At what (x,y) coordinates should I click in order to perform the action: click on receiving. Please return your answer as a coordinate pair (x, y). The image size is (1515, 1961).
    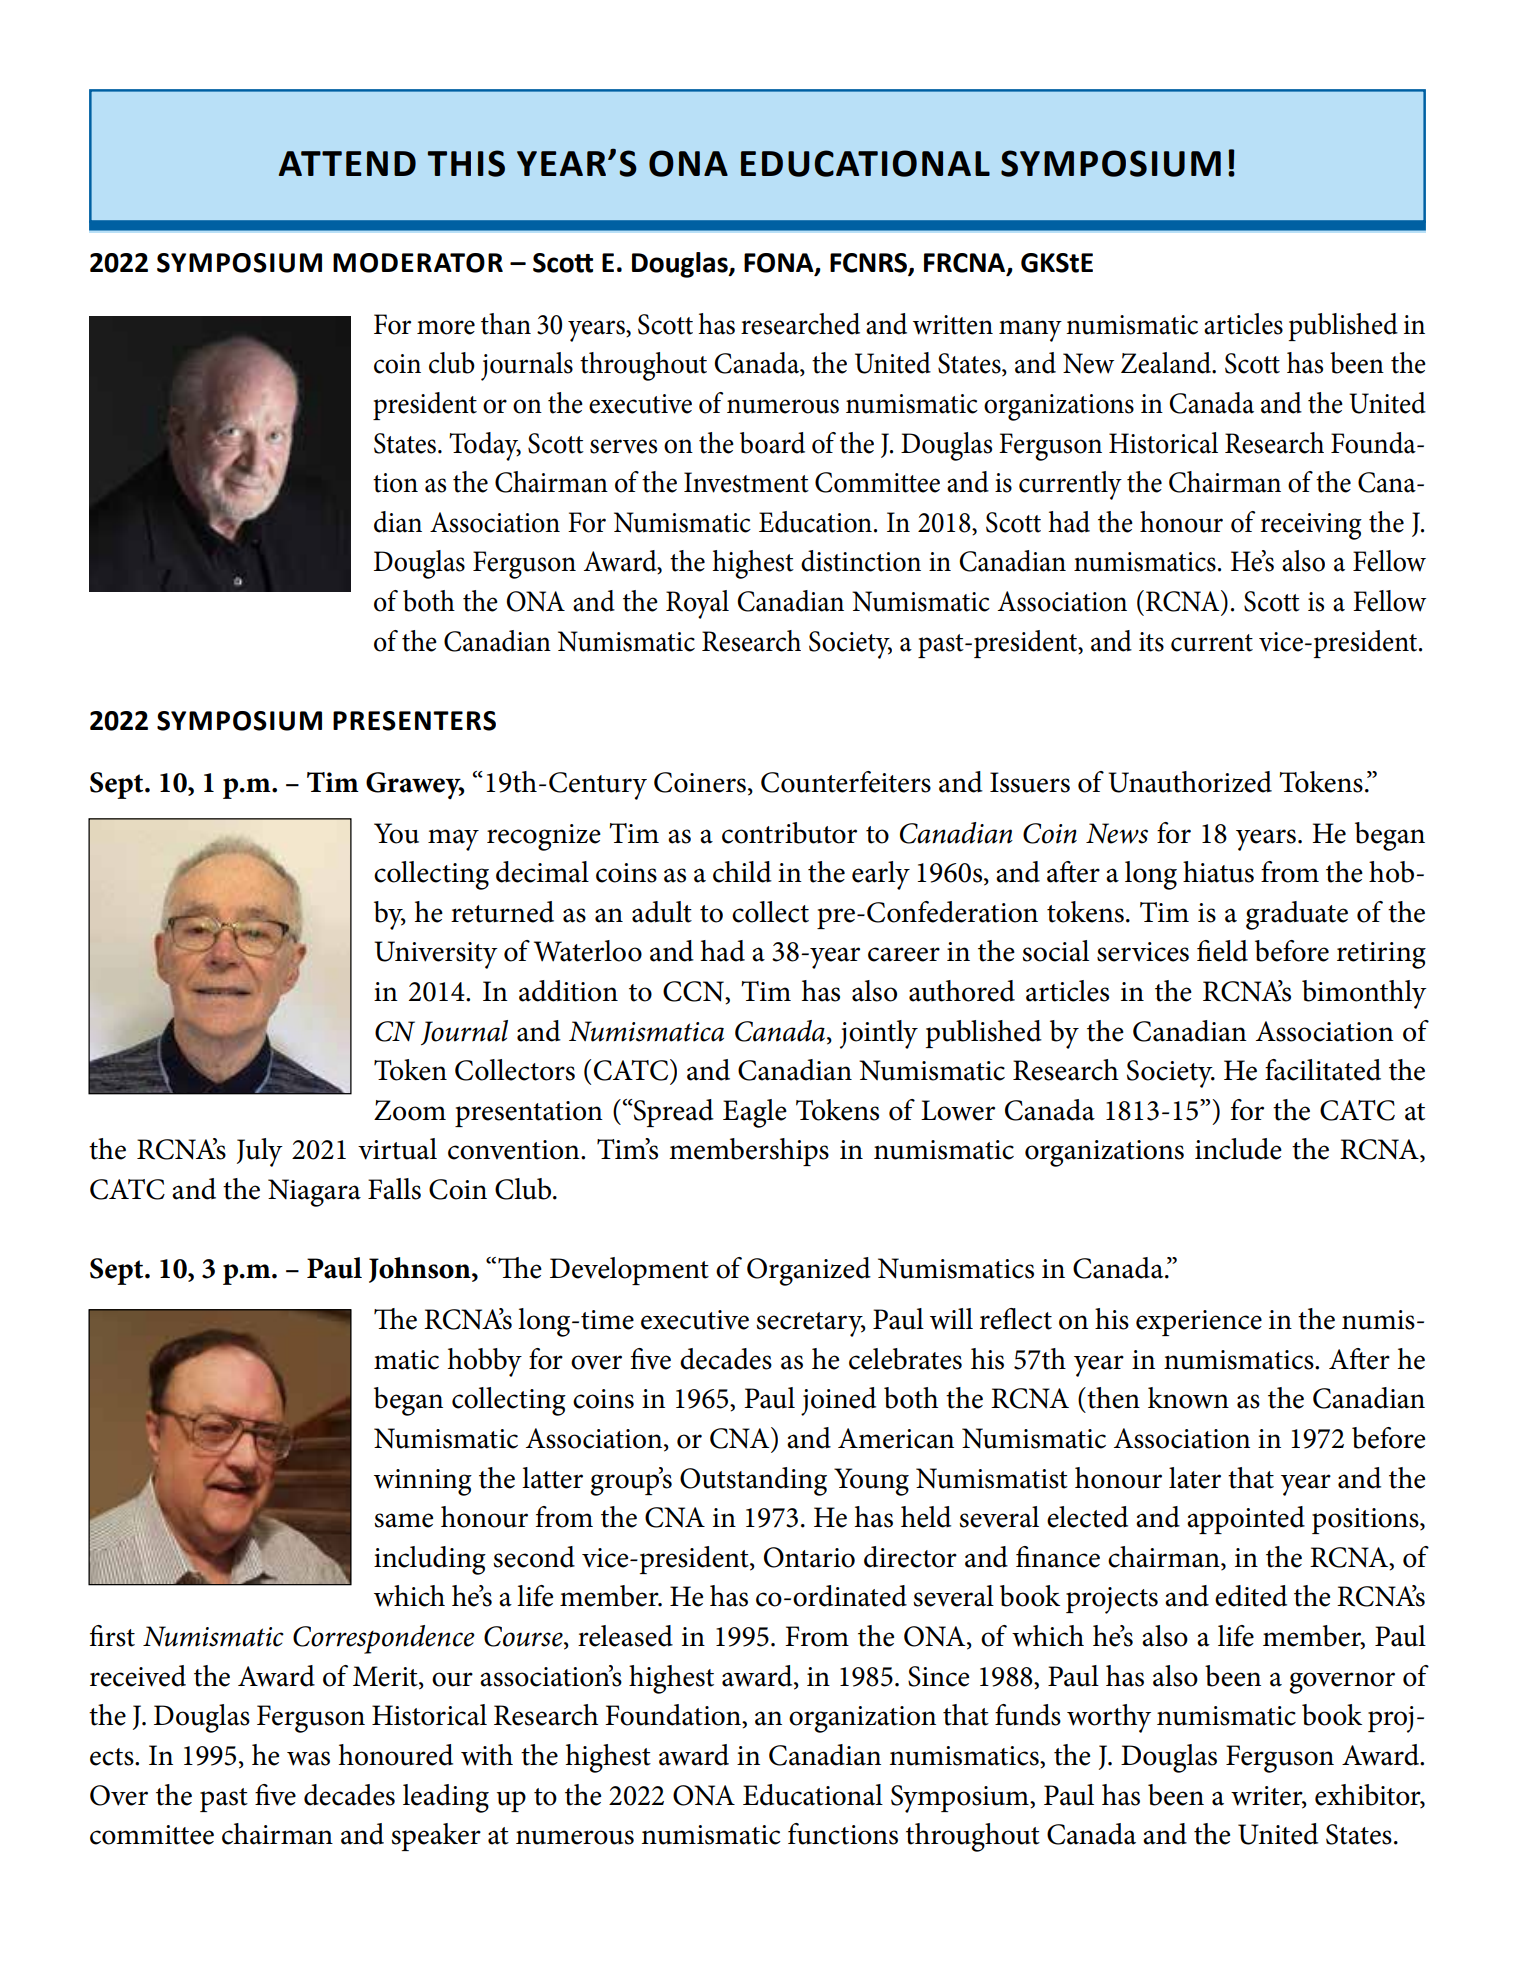
    Looking at the image, I should click on (1311, 526).
